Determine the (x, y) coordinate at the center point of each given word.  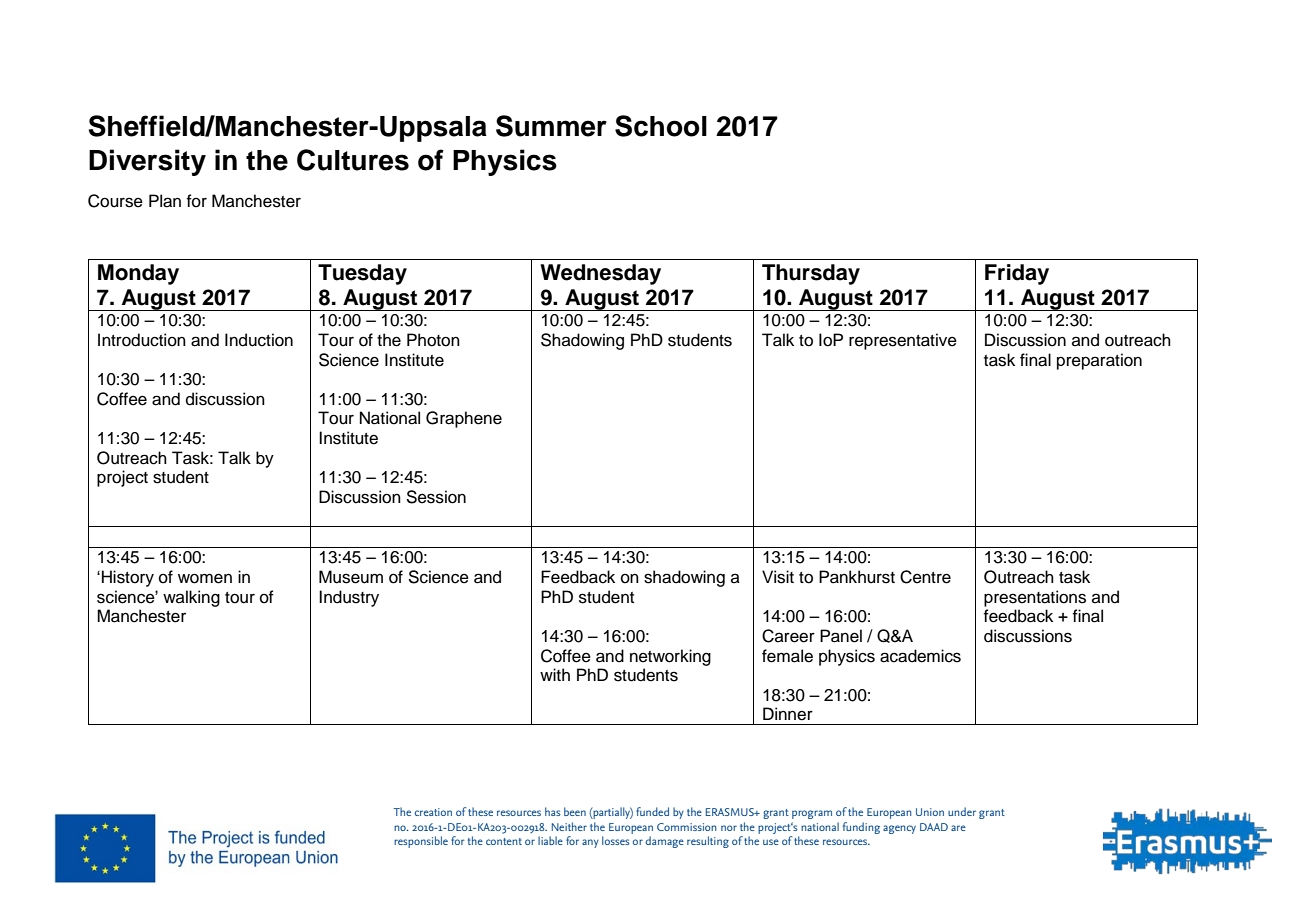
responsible (421, 842)
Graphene (464, 419)
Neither (569, 826)
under (962, 811)
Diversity (147, 162)
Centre (925, 577)
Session (436, 497)
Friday (1017, 274)
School (661, 126)
